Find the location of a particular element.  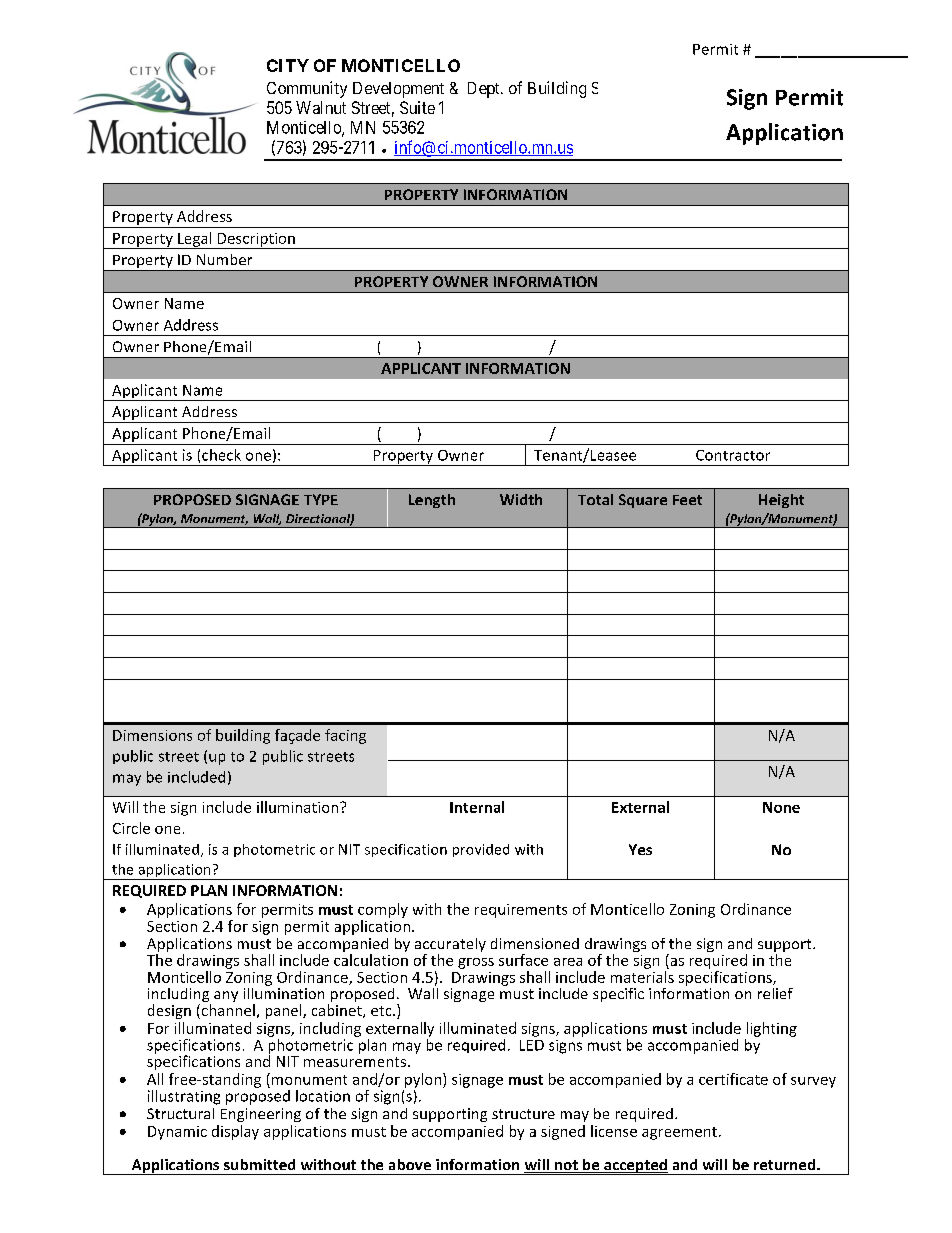

Dimensions is located at coordinates (152, 735).
